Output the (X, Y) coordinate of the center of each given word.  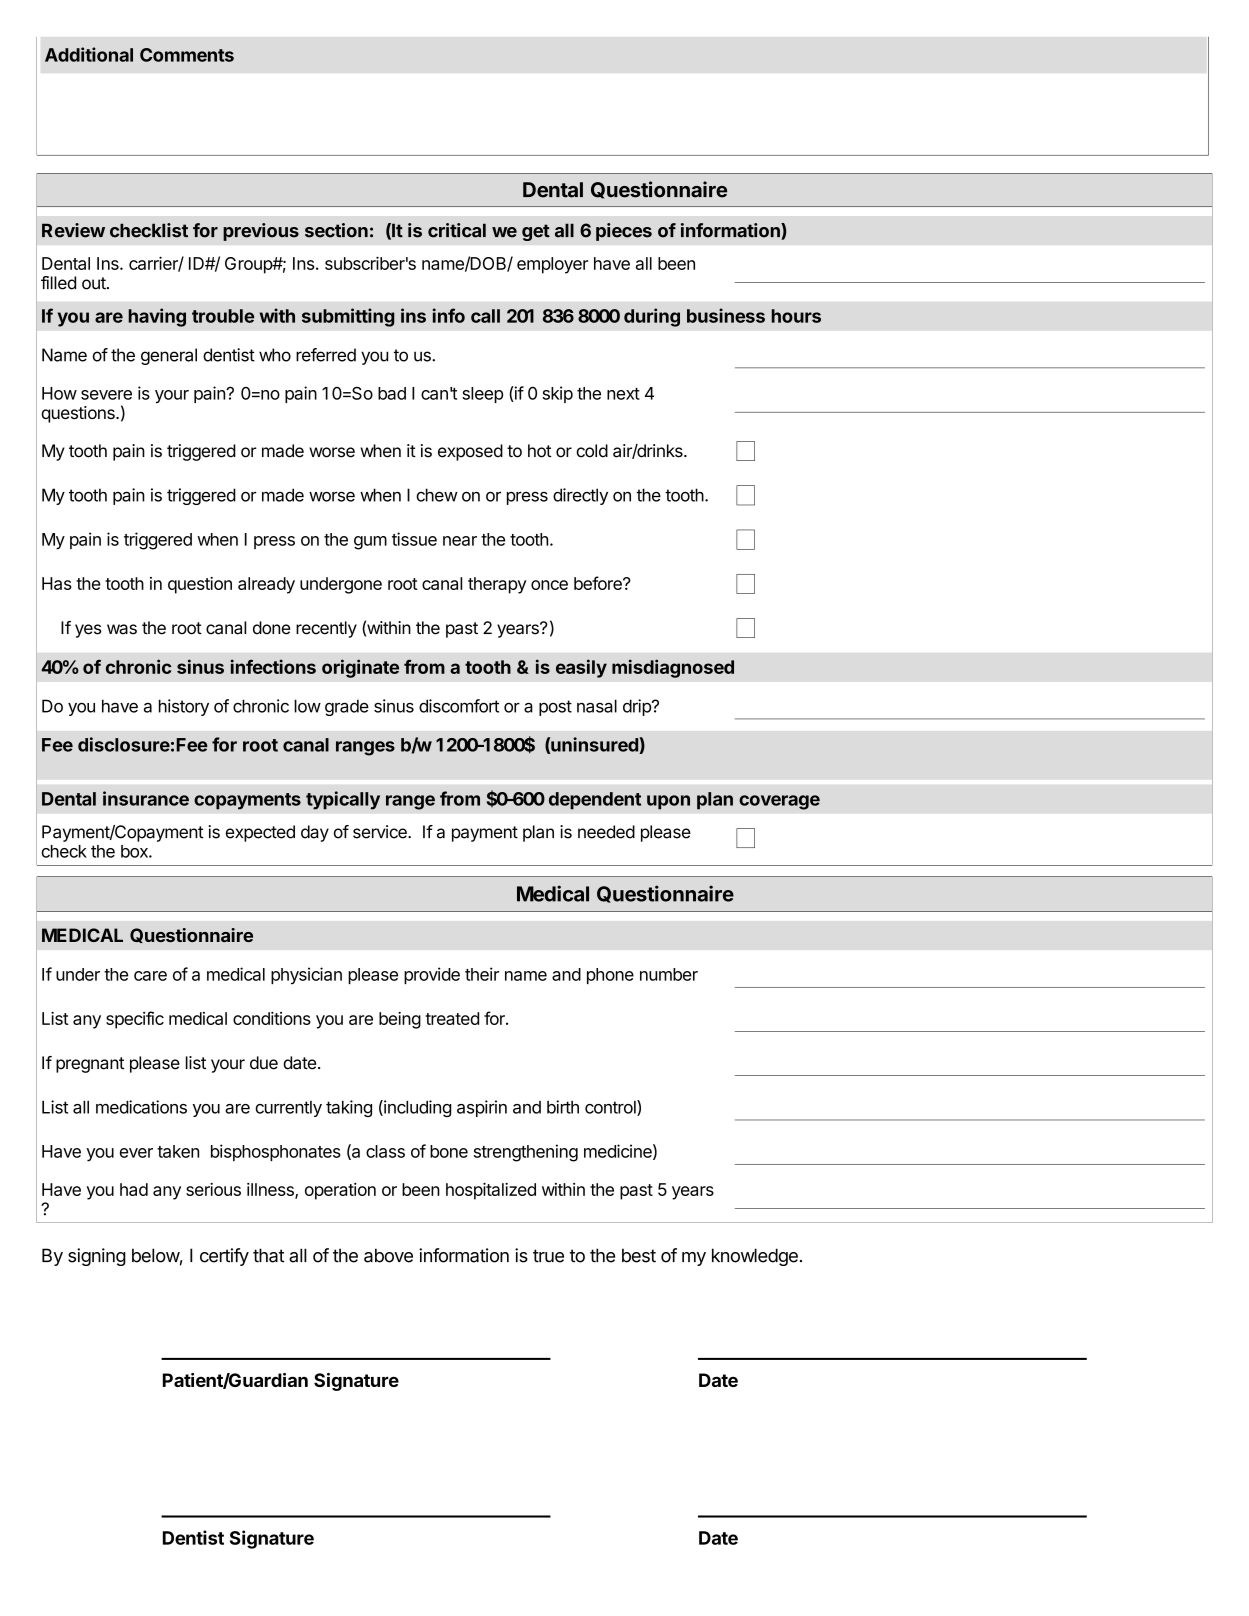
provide (432, 975)
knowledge (755, 1257)
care (150, 976)
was (122, 629)
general (169, 356)
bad (392, 393)
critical (457, 230)
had (134, 1189)
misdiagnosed (673, 668)
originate (360, 668)
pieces (624, 232)
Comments (187, 55)
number (669, 974)
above (388, 1255)
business (726, 315)
